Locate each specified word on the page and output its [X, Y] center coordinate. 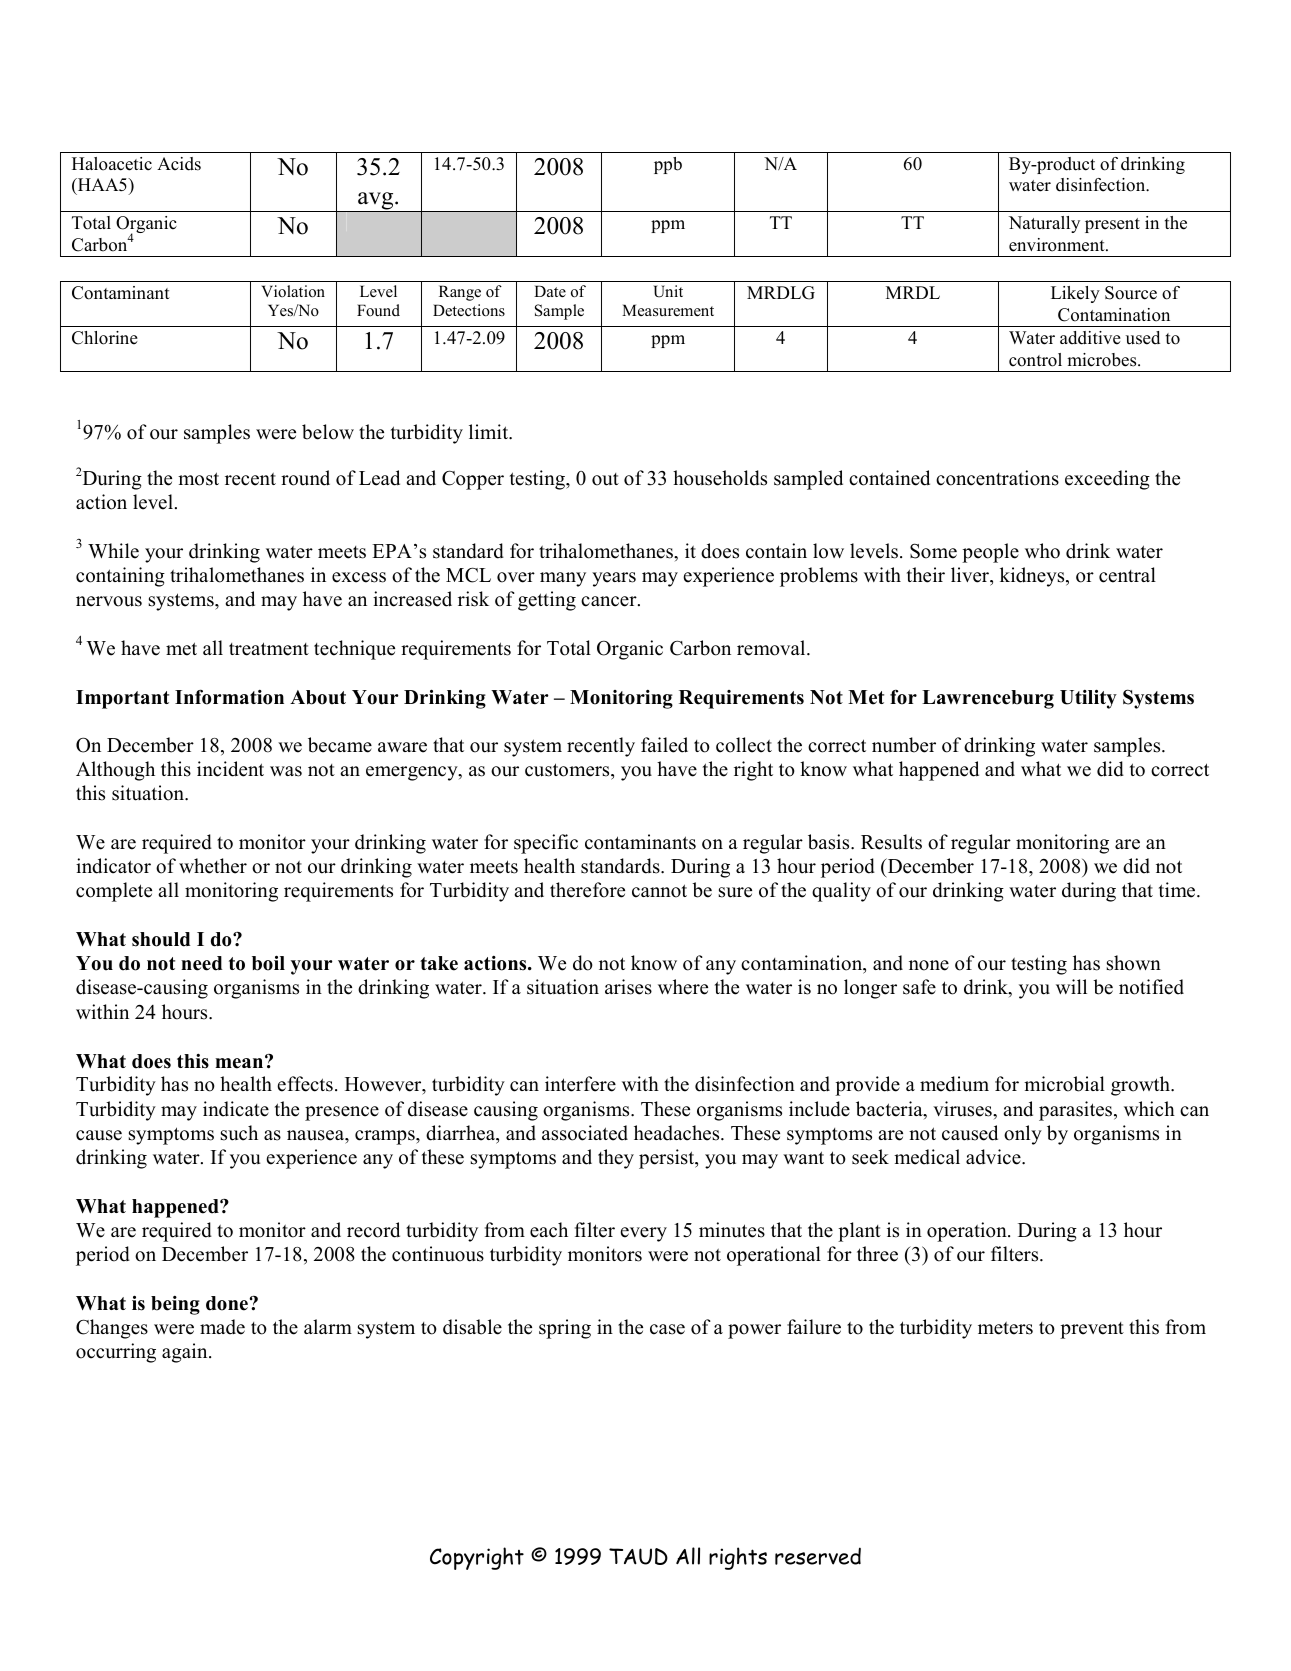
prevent [1092, 1330]
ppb [668, 165]
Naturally [1044, 224]
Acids [179, 164]
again [186, 1353]
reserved [818, 1556]
